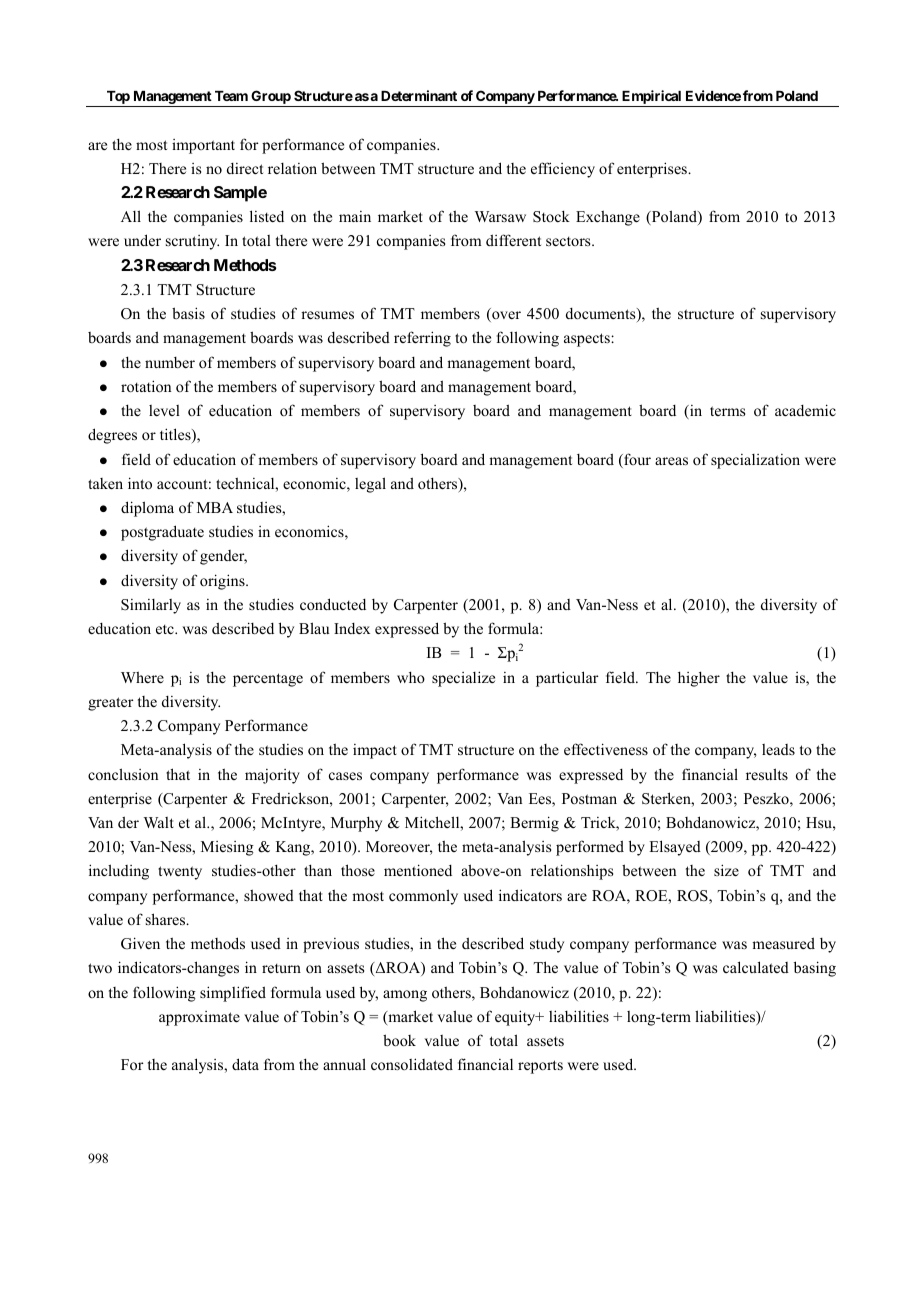  Describe the element at coordinates (699, 679) in the screenshot. I see `higher` at that location.
